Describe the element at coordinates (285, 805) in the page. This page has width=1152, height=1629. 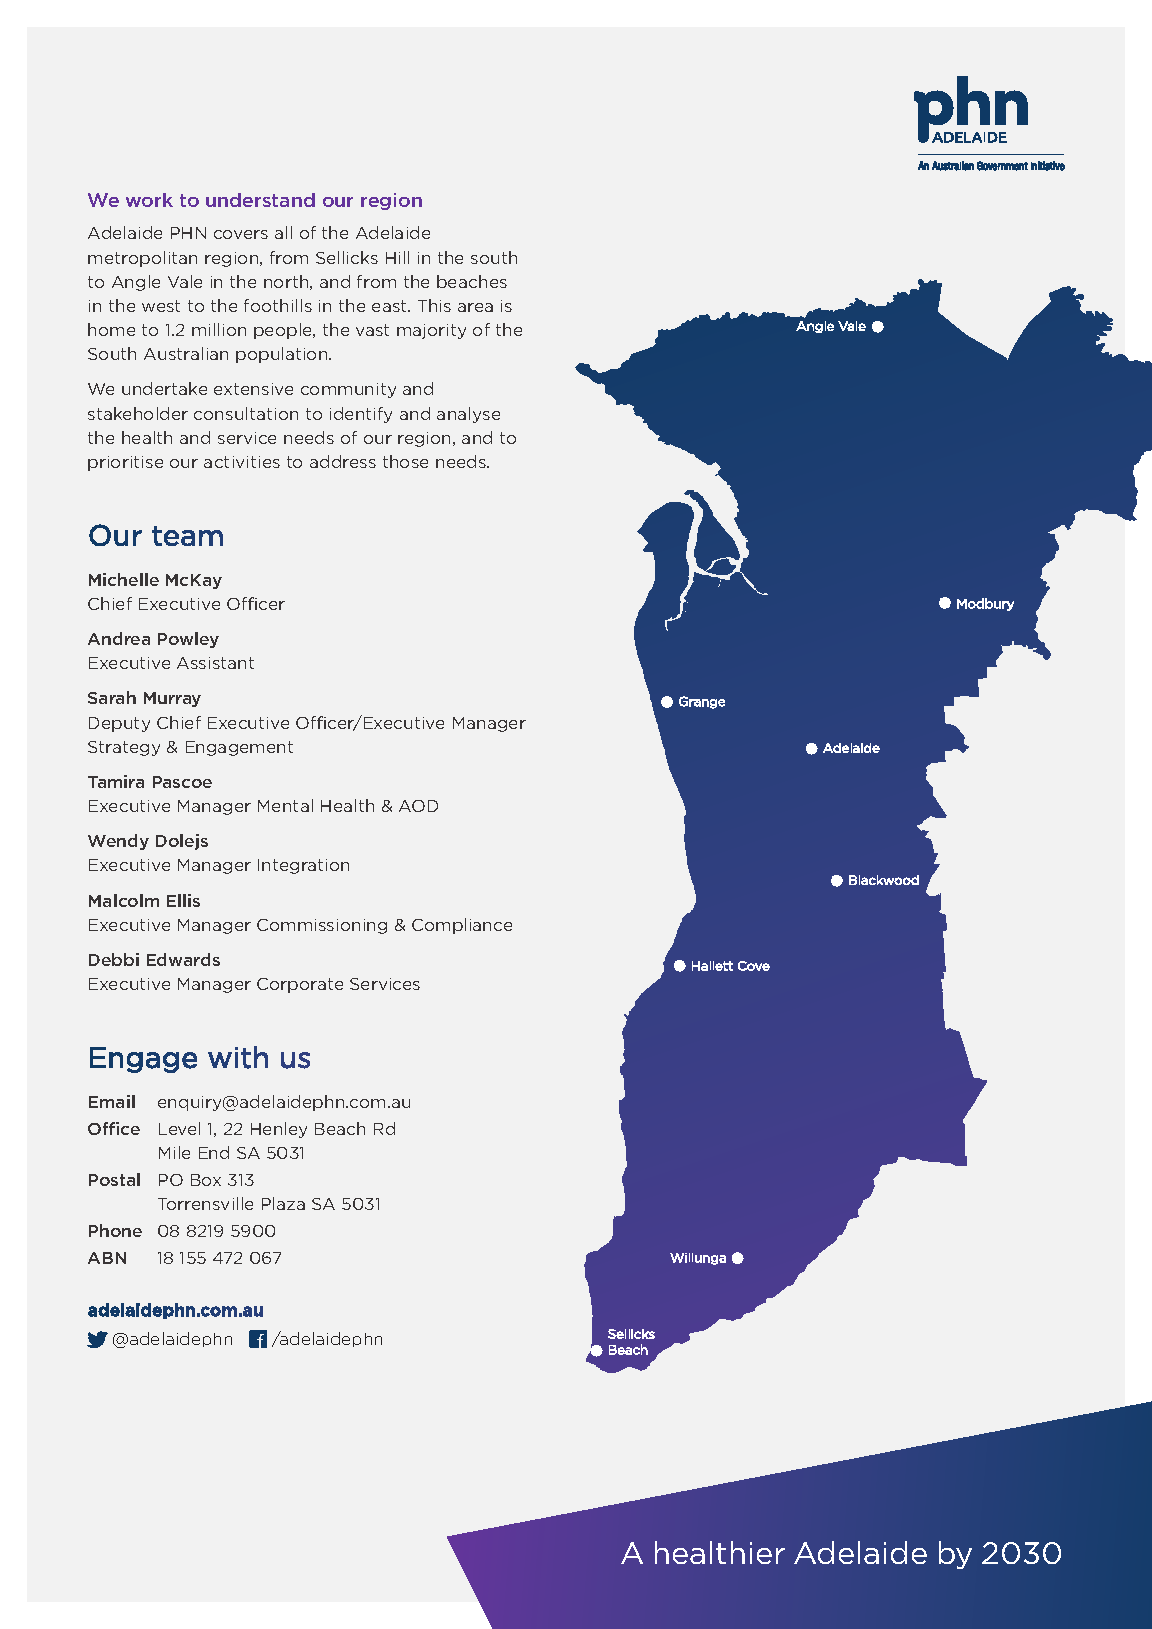
I see `Mental` at that location.
